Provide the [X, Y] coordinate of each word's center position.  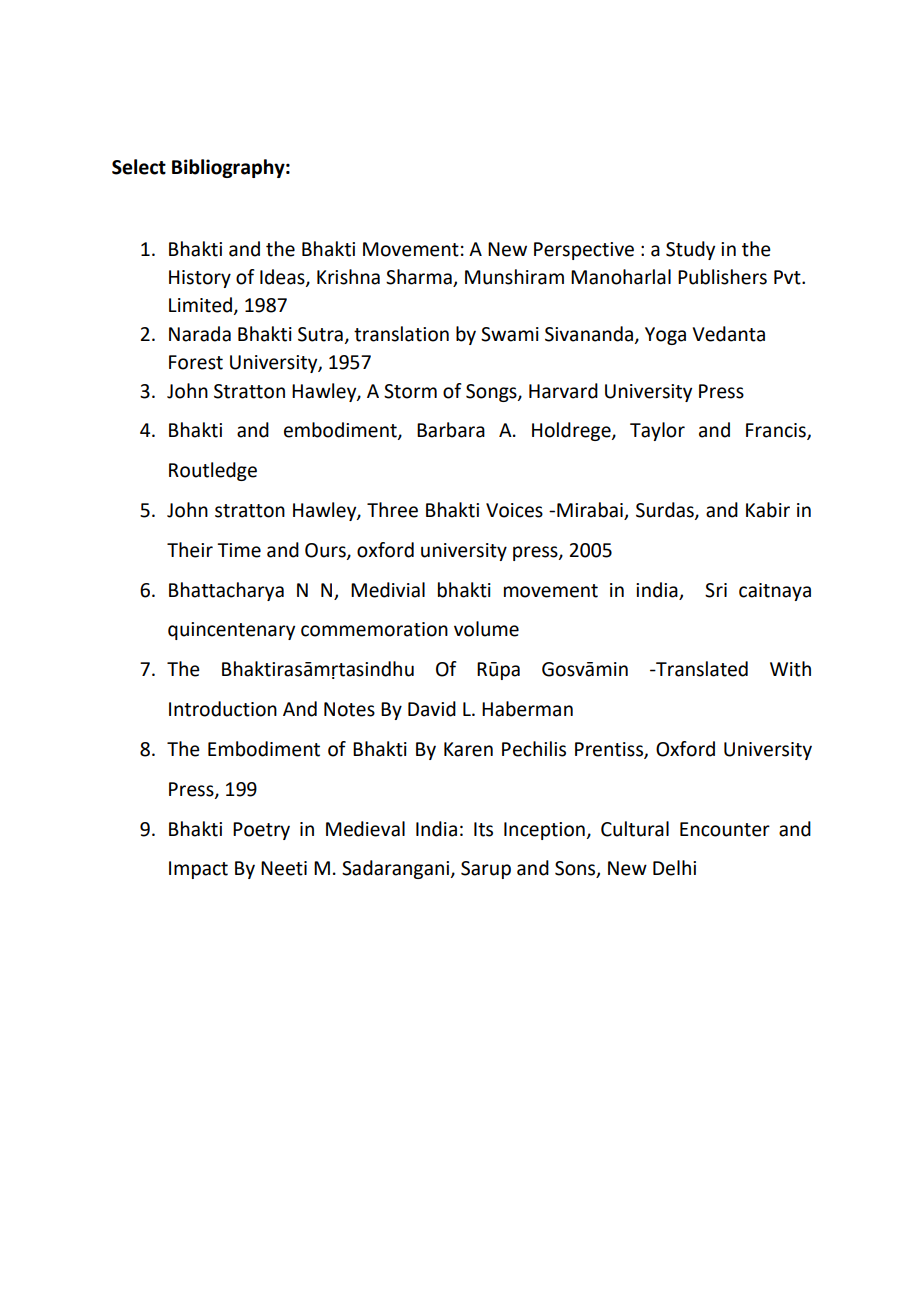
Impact [198, 870]
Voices [514, 510]
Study [690, 250]
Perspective [584, 251]
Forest [196, 362]
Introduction [223, 709]
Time [239, 550]
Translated [701, 669]
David [432, 709]
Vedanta [728, 334]
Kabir [768, 510]
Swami [510, 334]
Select [139, 167]
